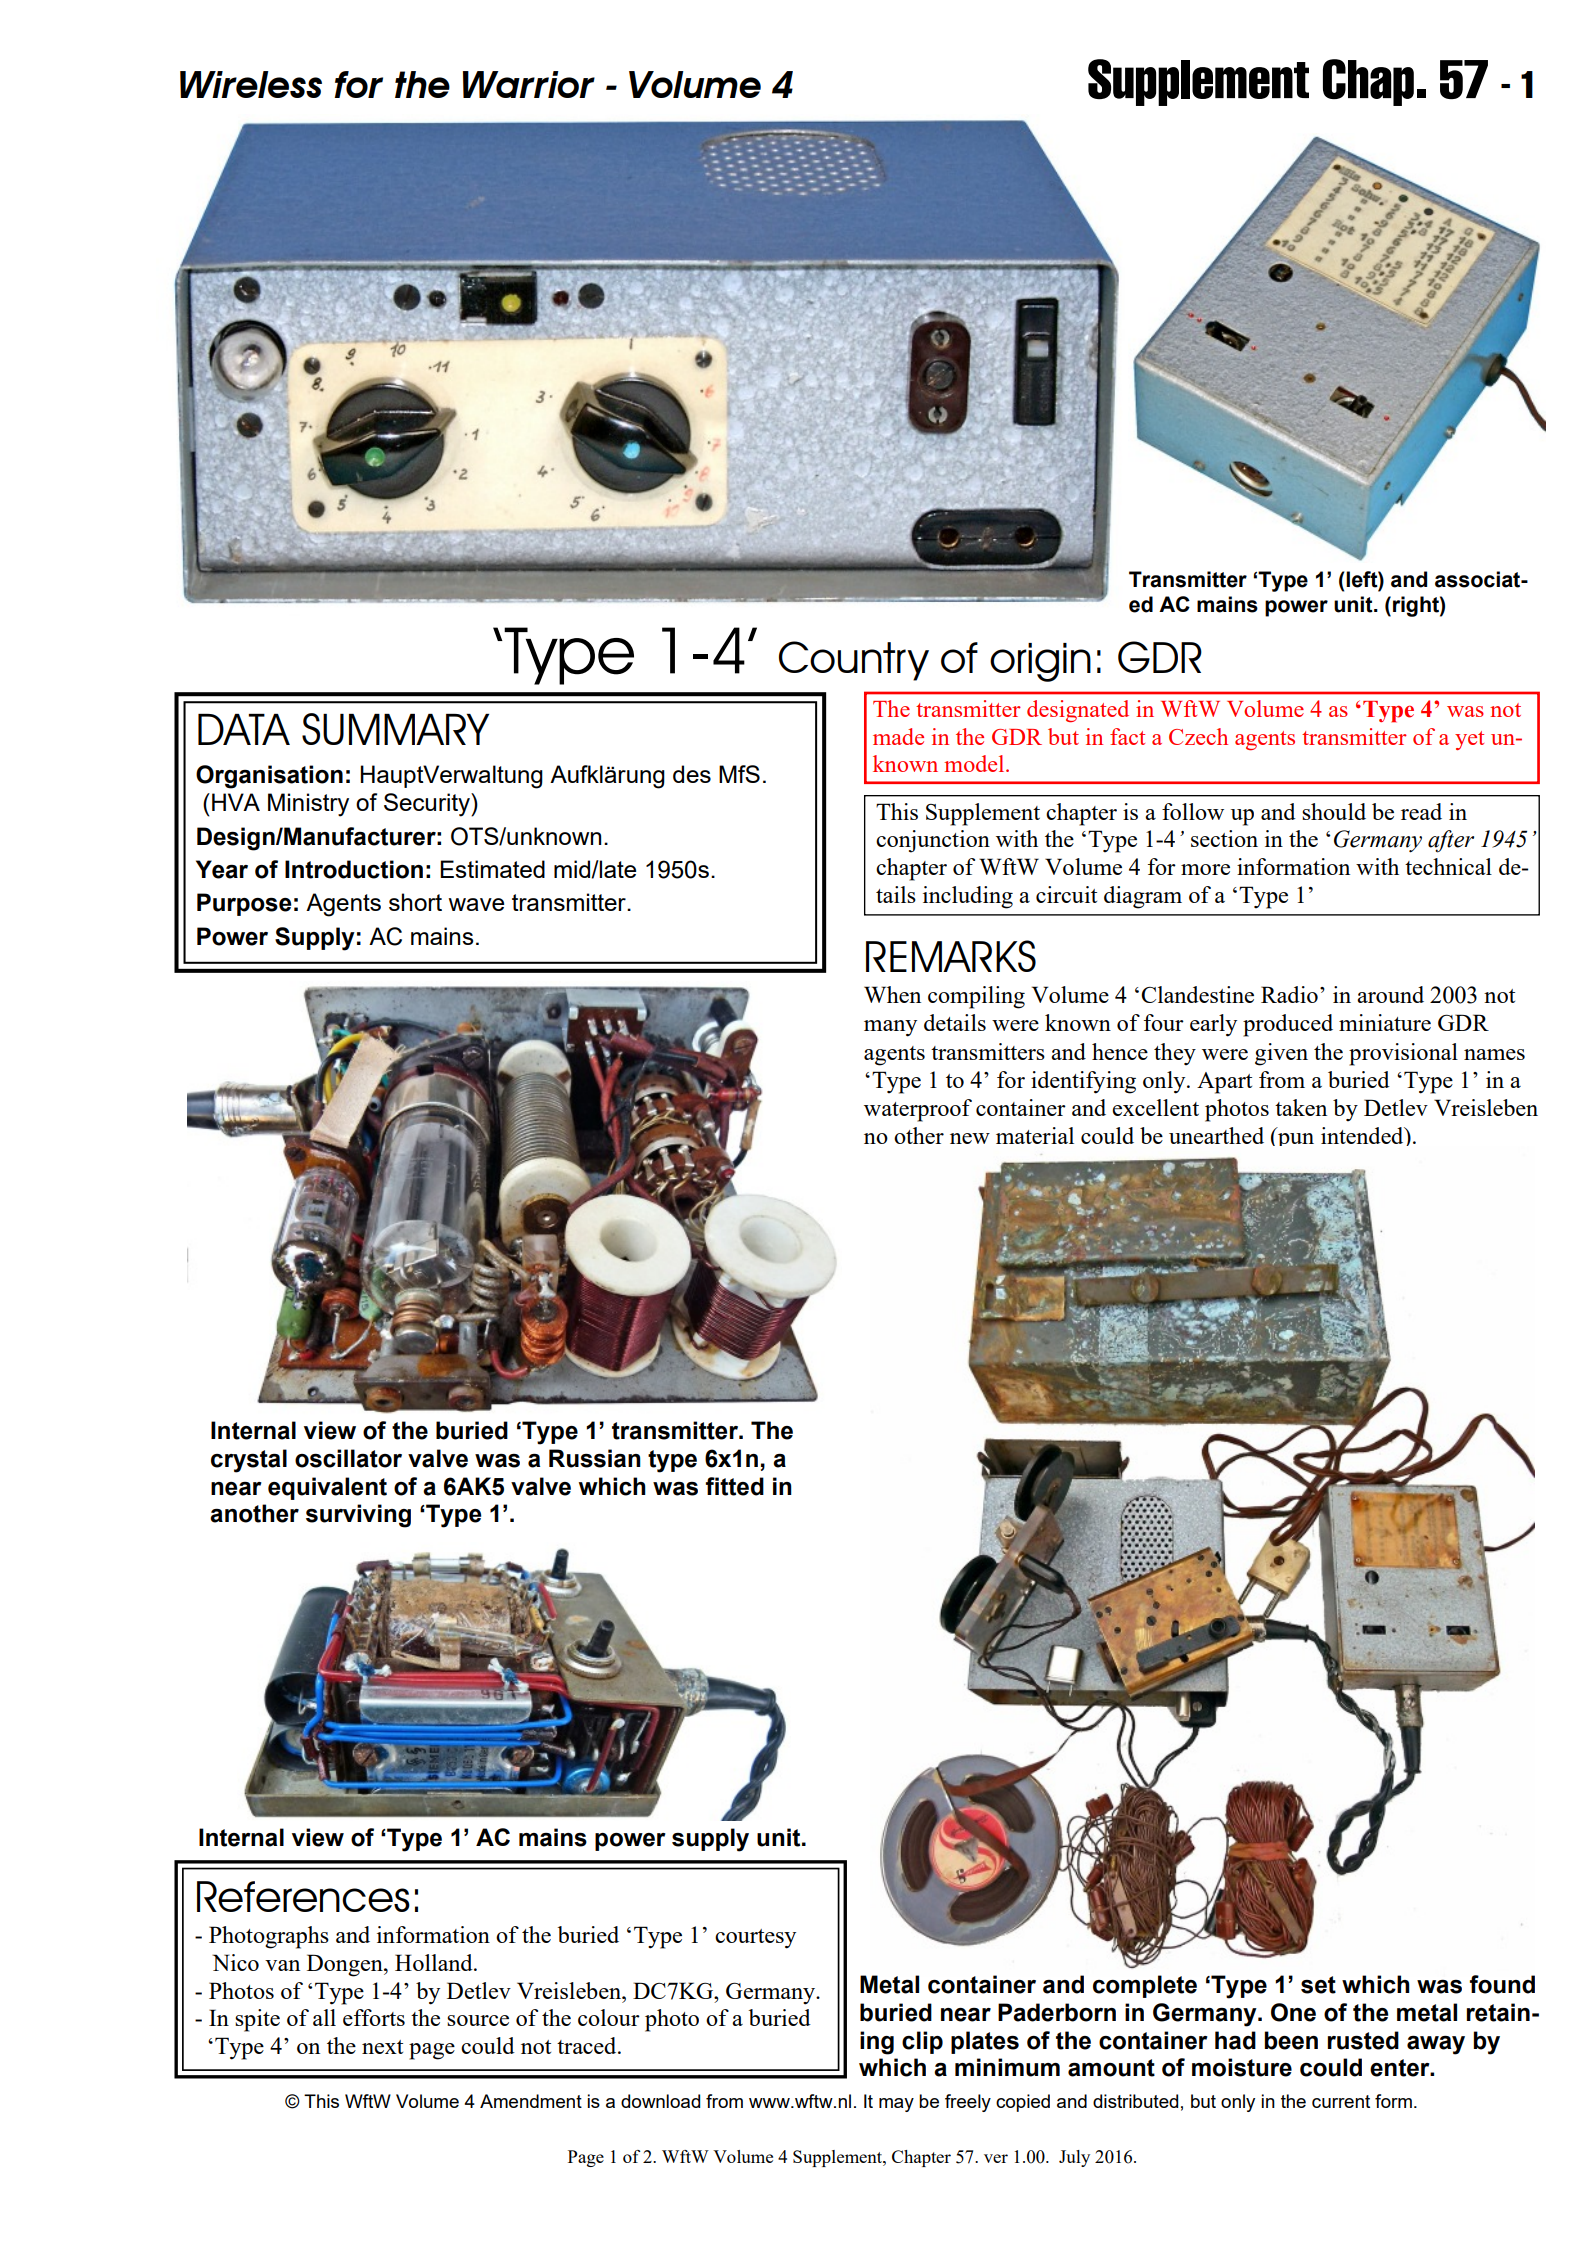  What do you see at coordinates (529, 84) in the screenshot?
I see `Warrior` at bounding box center [529, 84].
